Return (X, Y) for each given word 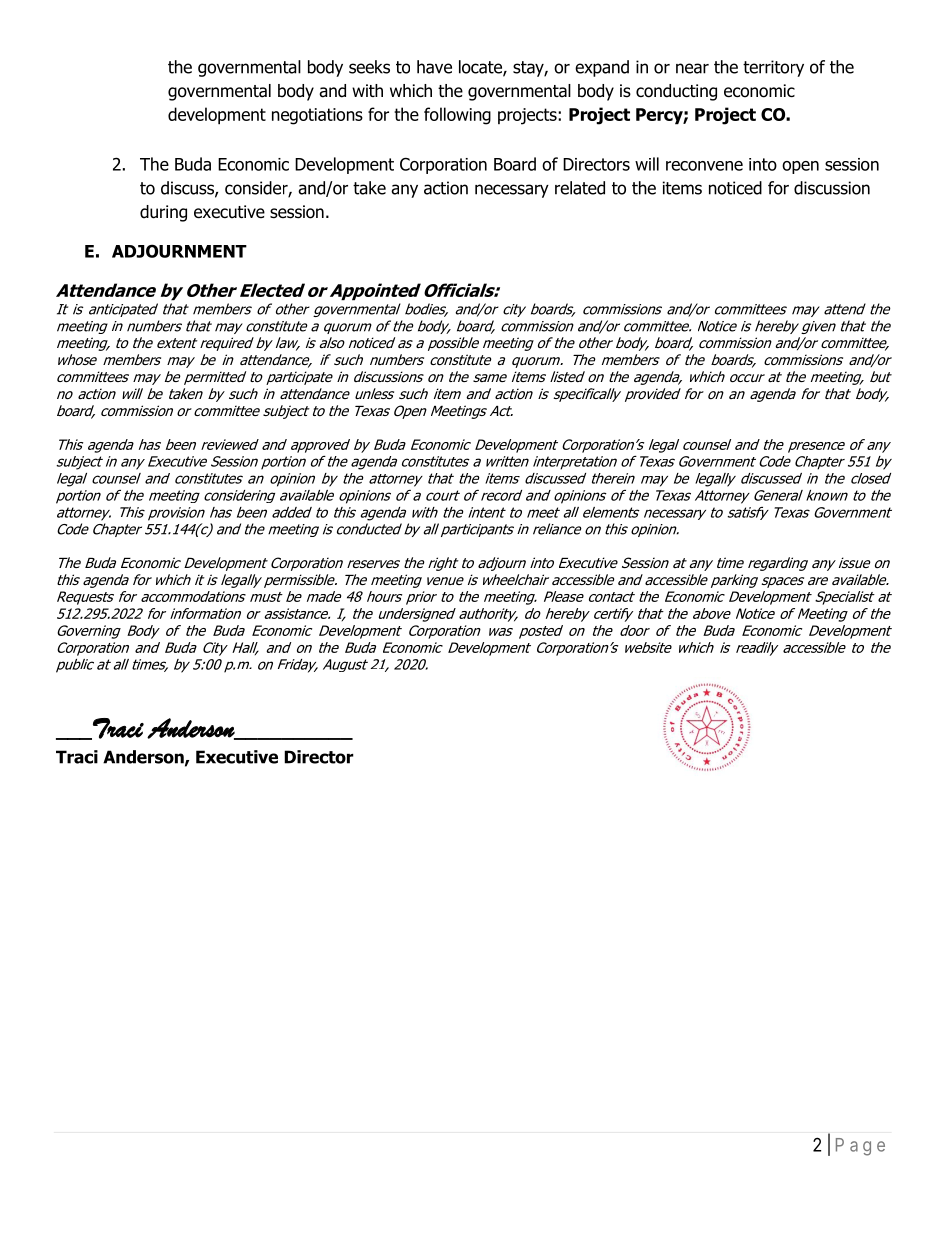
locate (481, 68)
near (692, 68)
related (580, 188)
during (163, 213)
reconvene (704, 166)
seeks (369, 67)
